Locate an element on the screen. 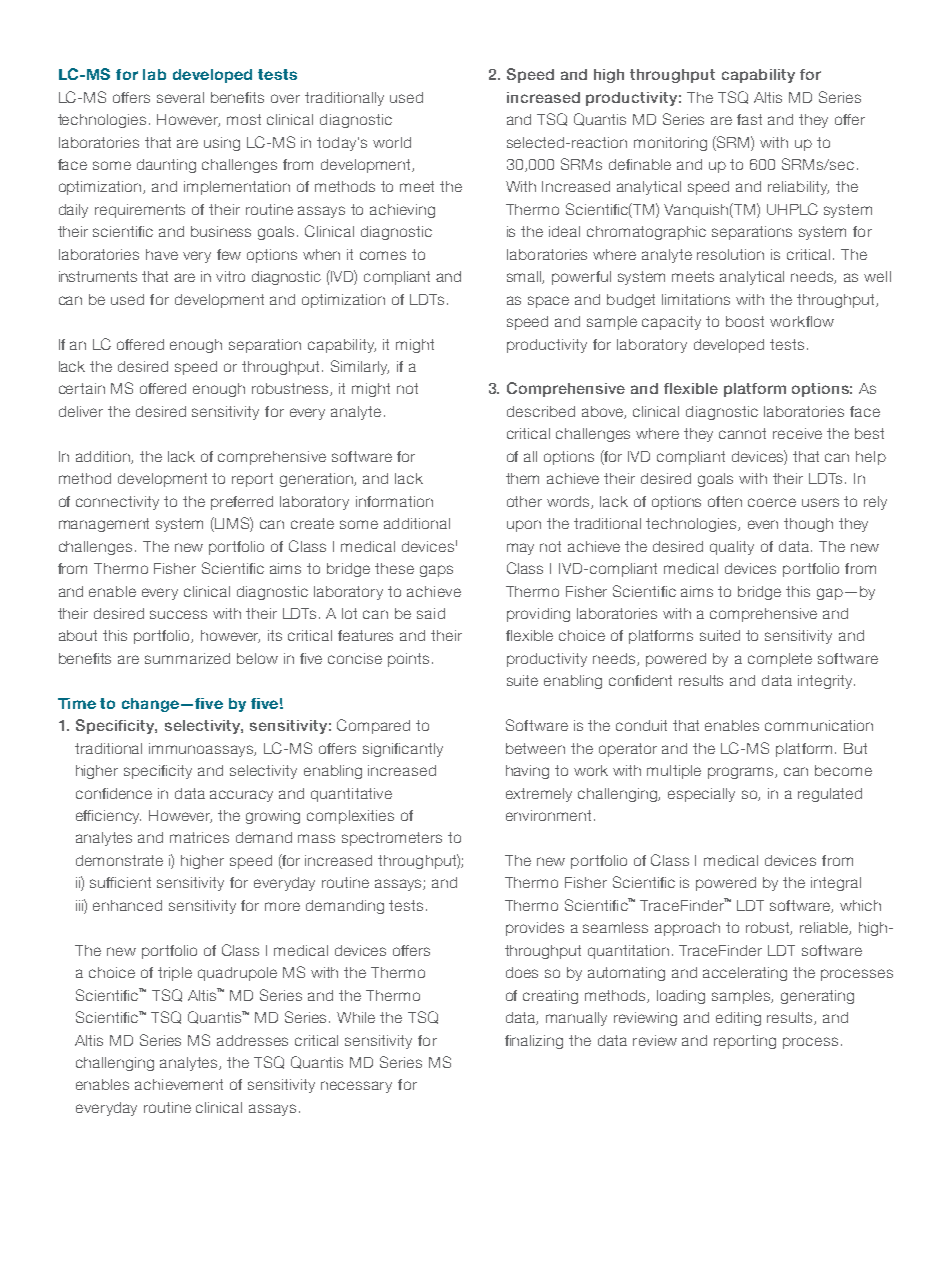 The width and height of the screenshot is (952, 1270). communication is located at coordinates (819, 725).
